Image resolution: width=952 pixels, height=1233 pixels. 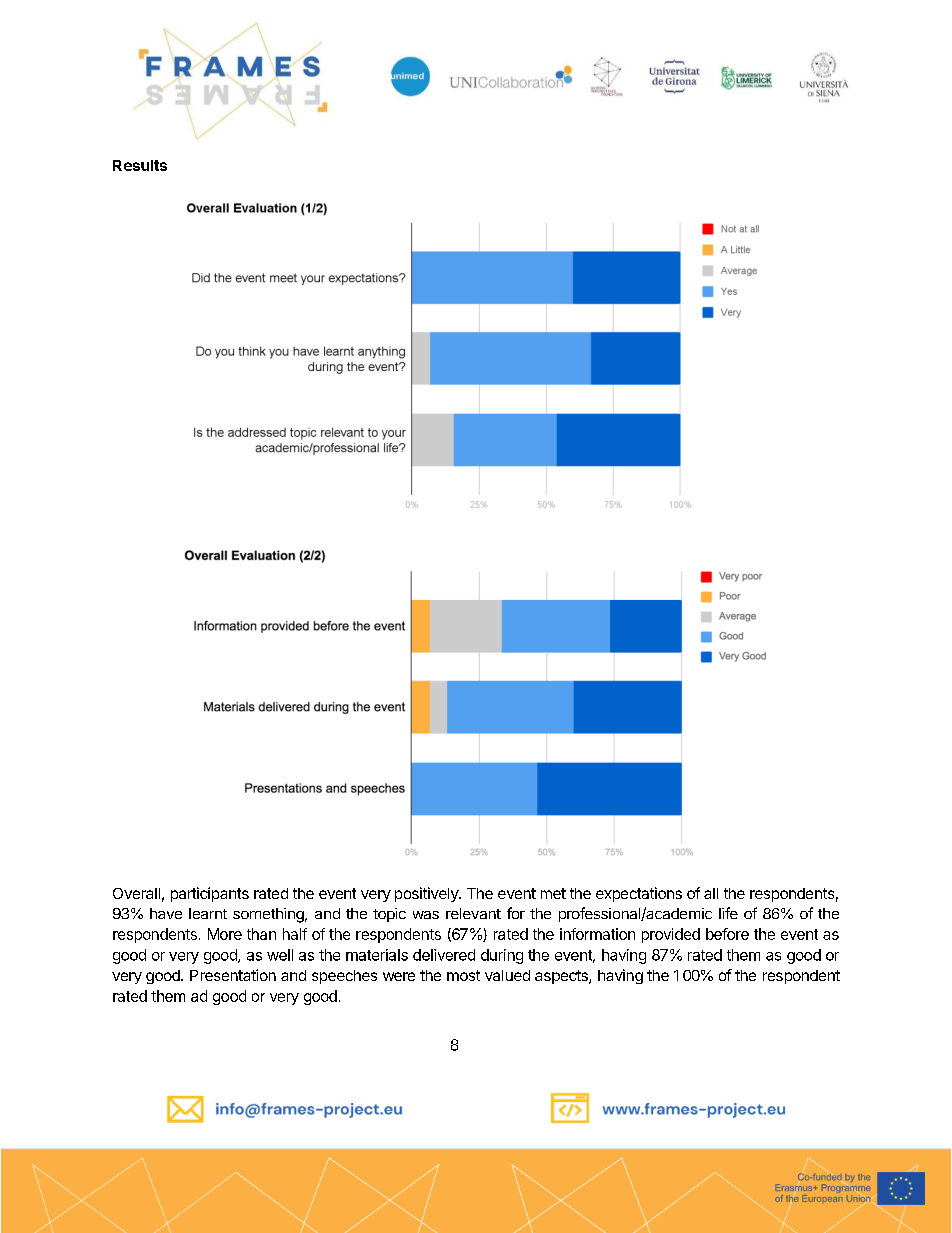 I want to click on relevant, so click(x=473, y=913).
